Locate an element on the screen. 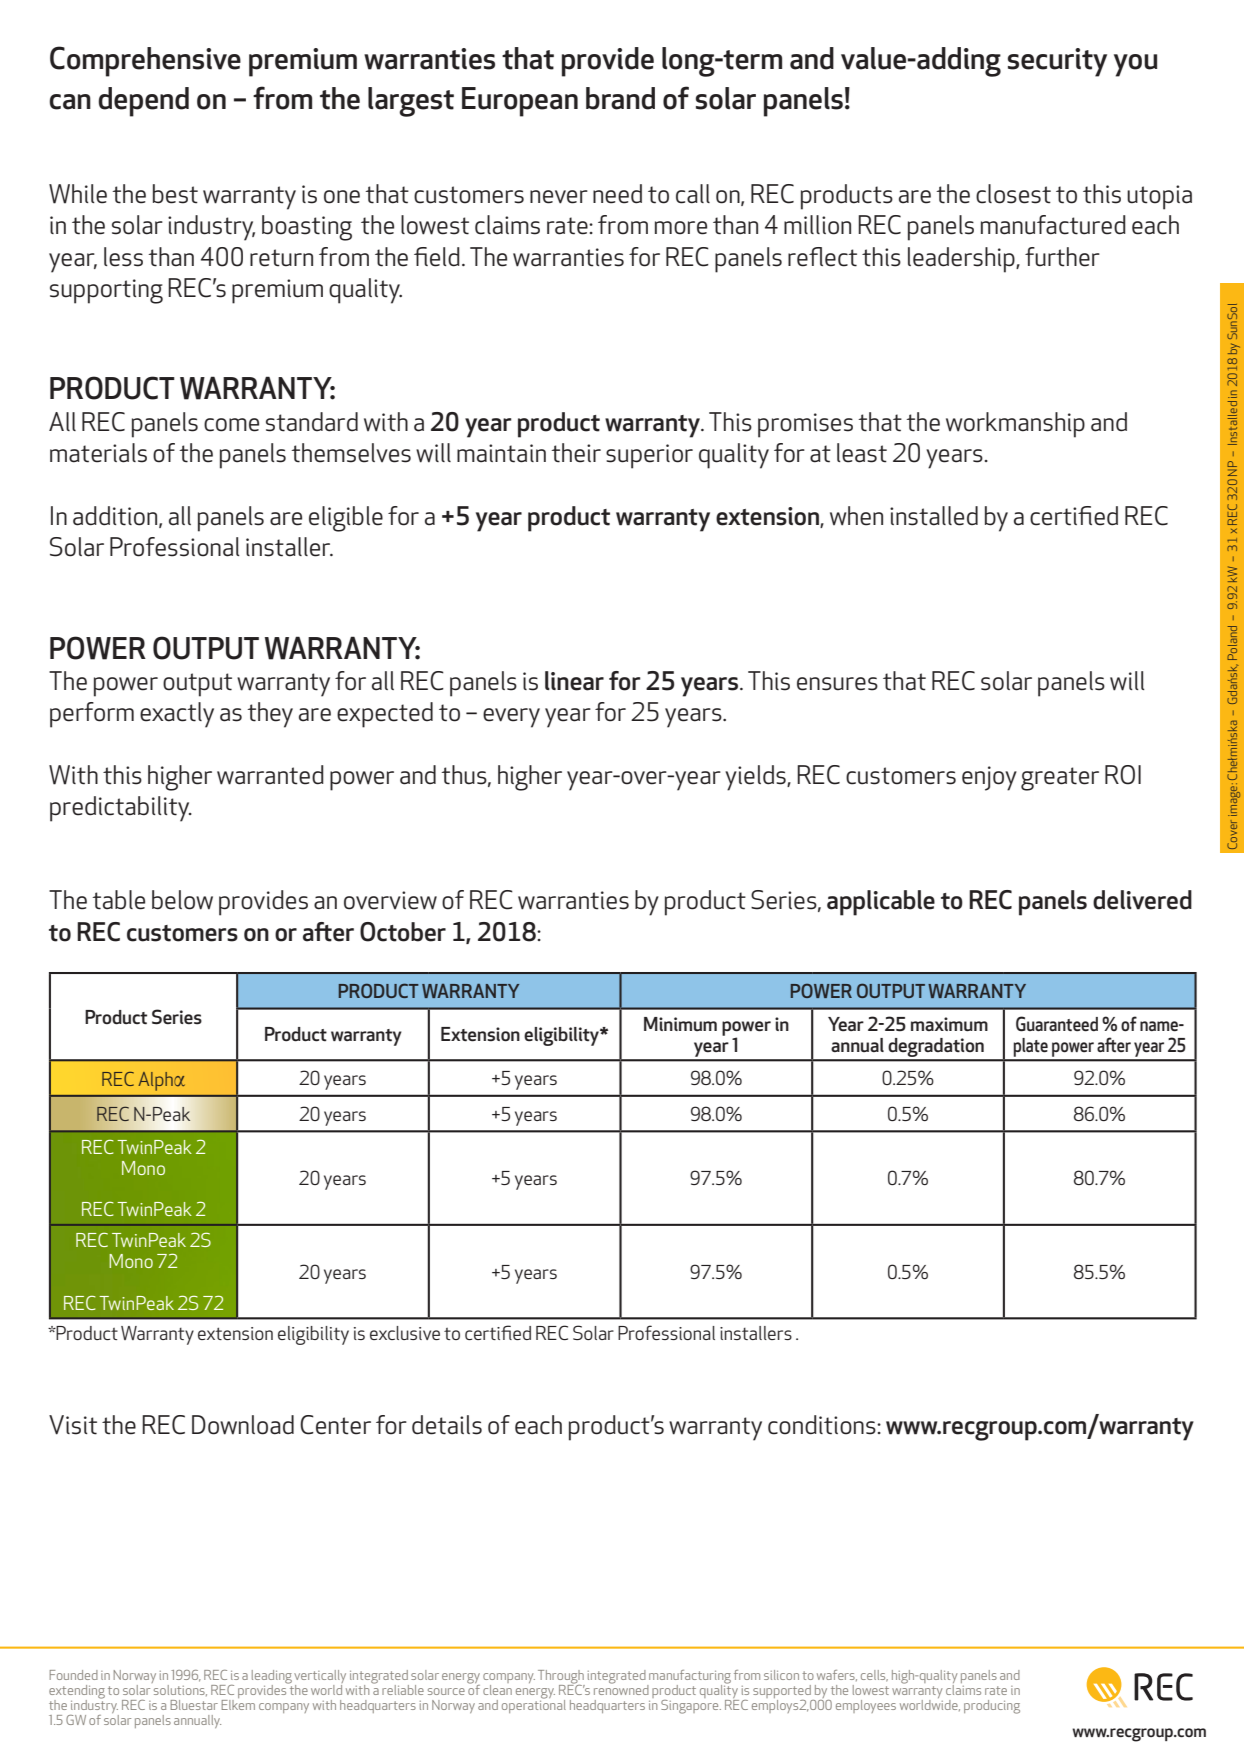 This screenshot has height=1759, width=1244. renowned is located at coordinates (621, 1688).
